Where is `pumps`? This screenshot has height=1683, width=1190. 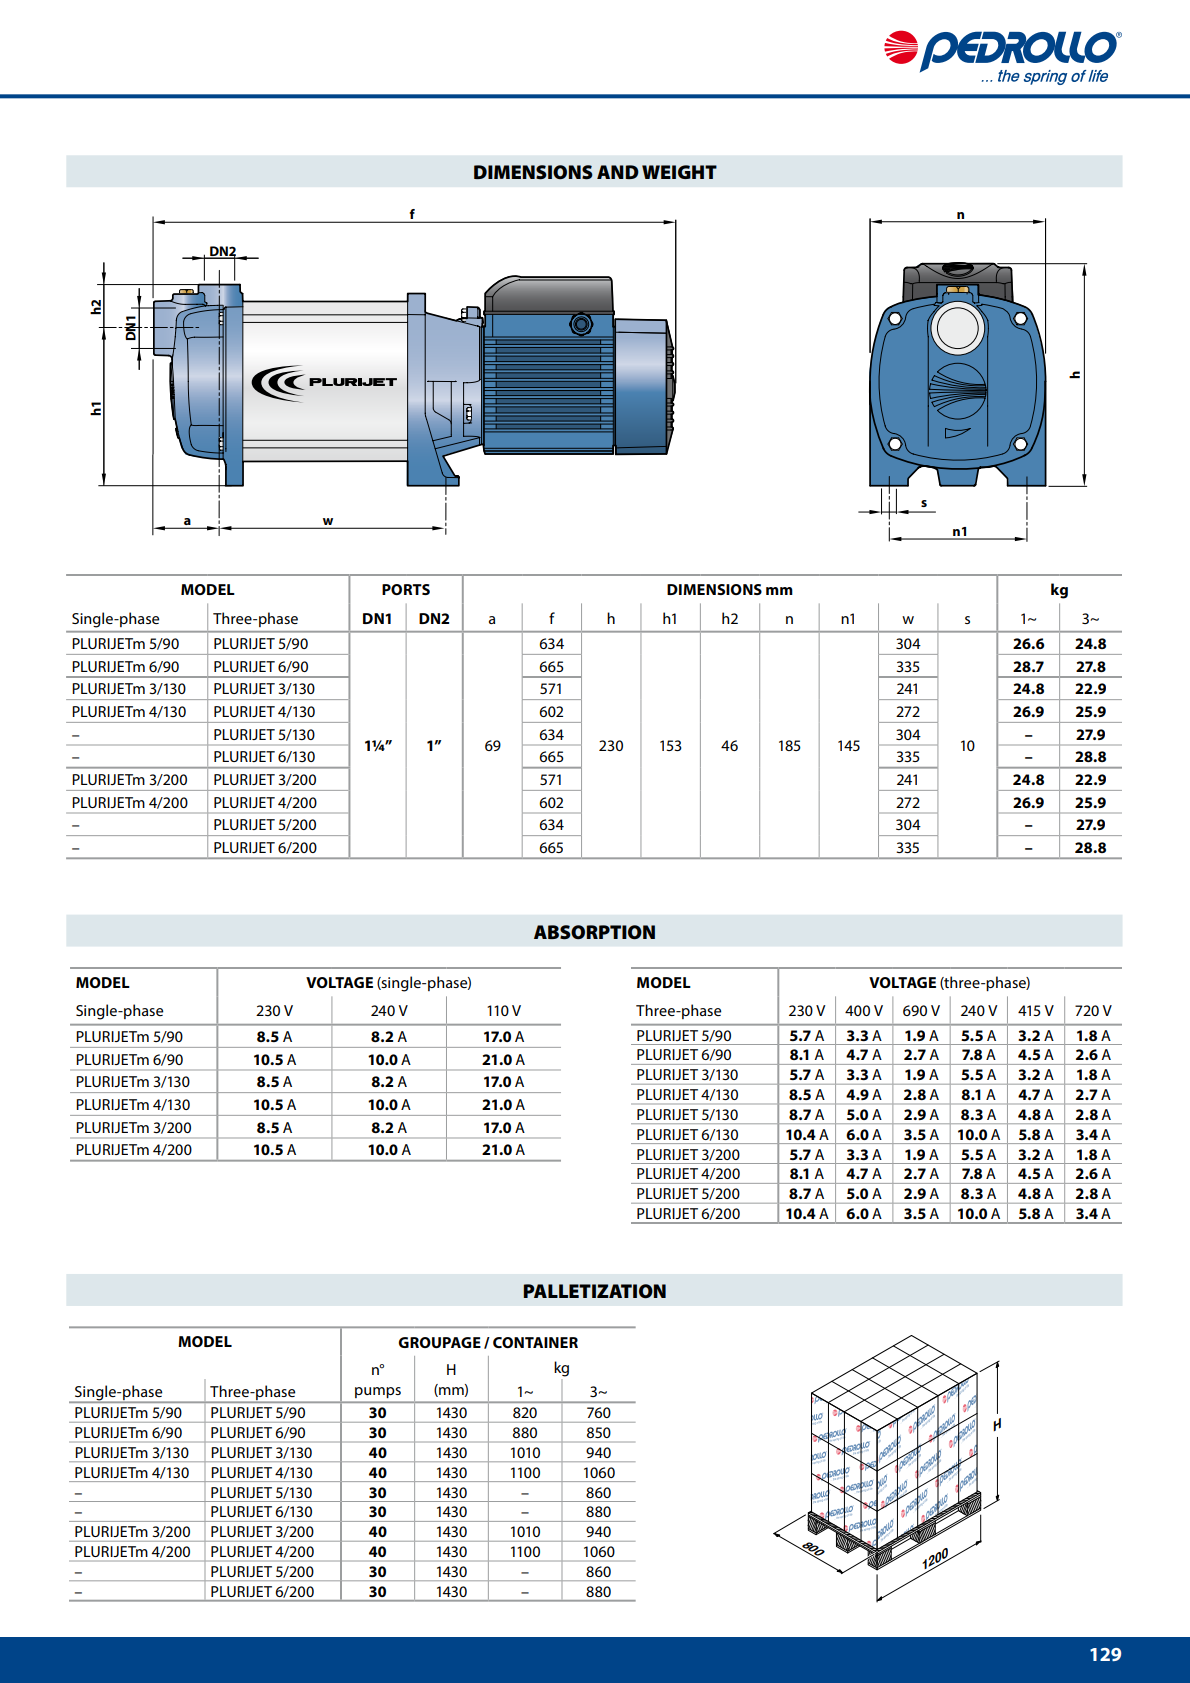
pumps is located at coordinates (378, 1392).
